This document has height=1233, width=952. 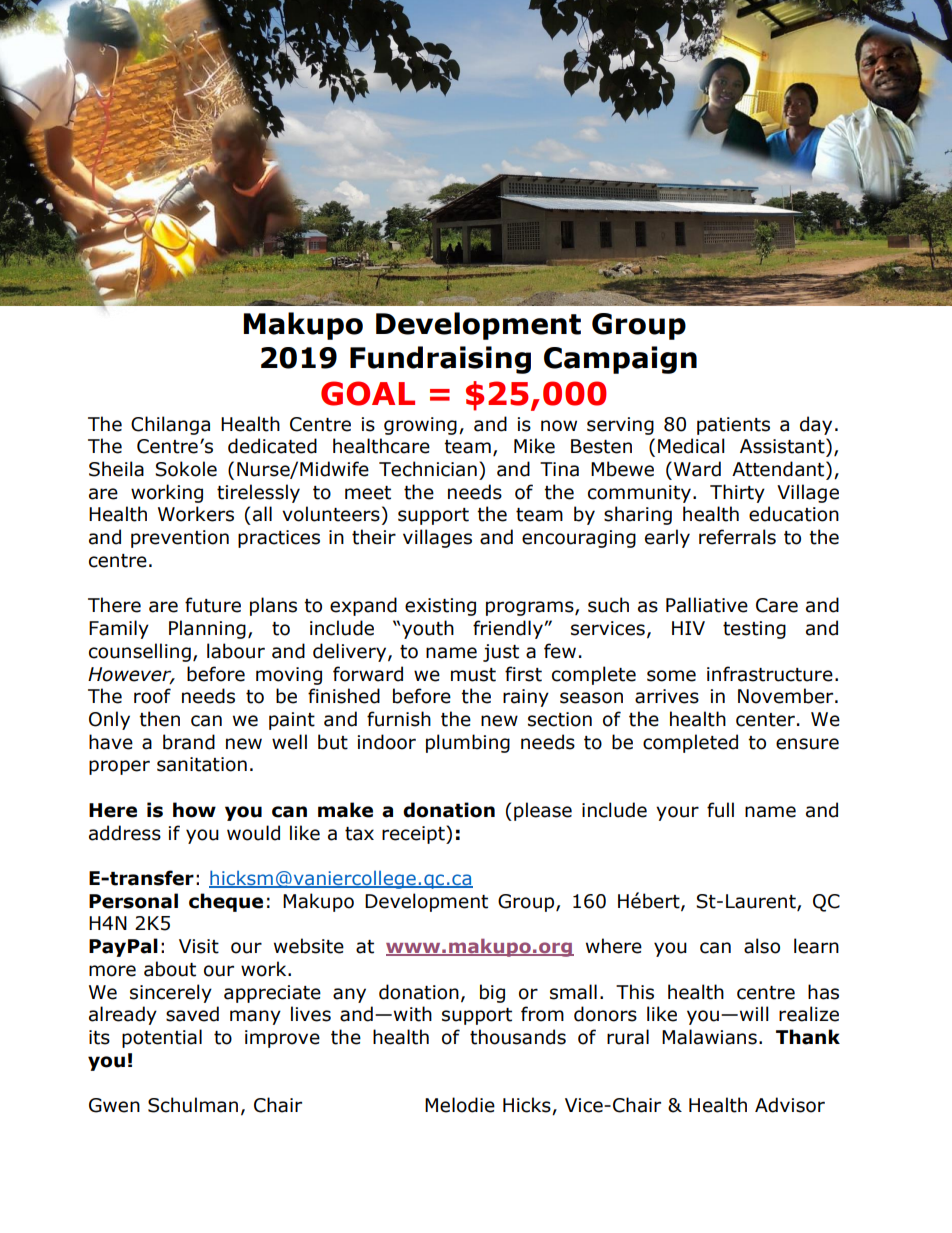 What do you see at coordinates (440, 360) in the document?
I see `Fundraising` at bounding box center [440, 360].
